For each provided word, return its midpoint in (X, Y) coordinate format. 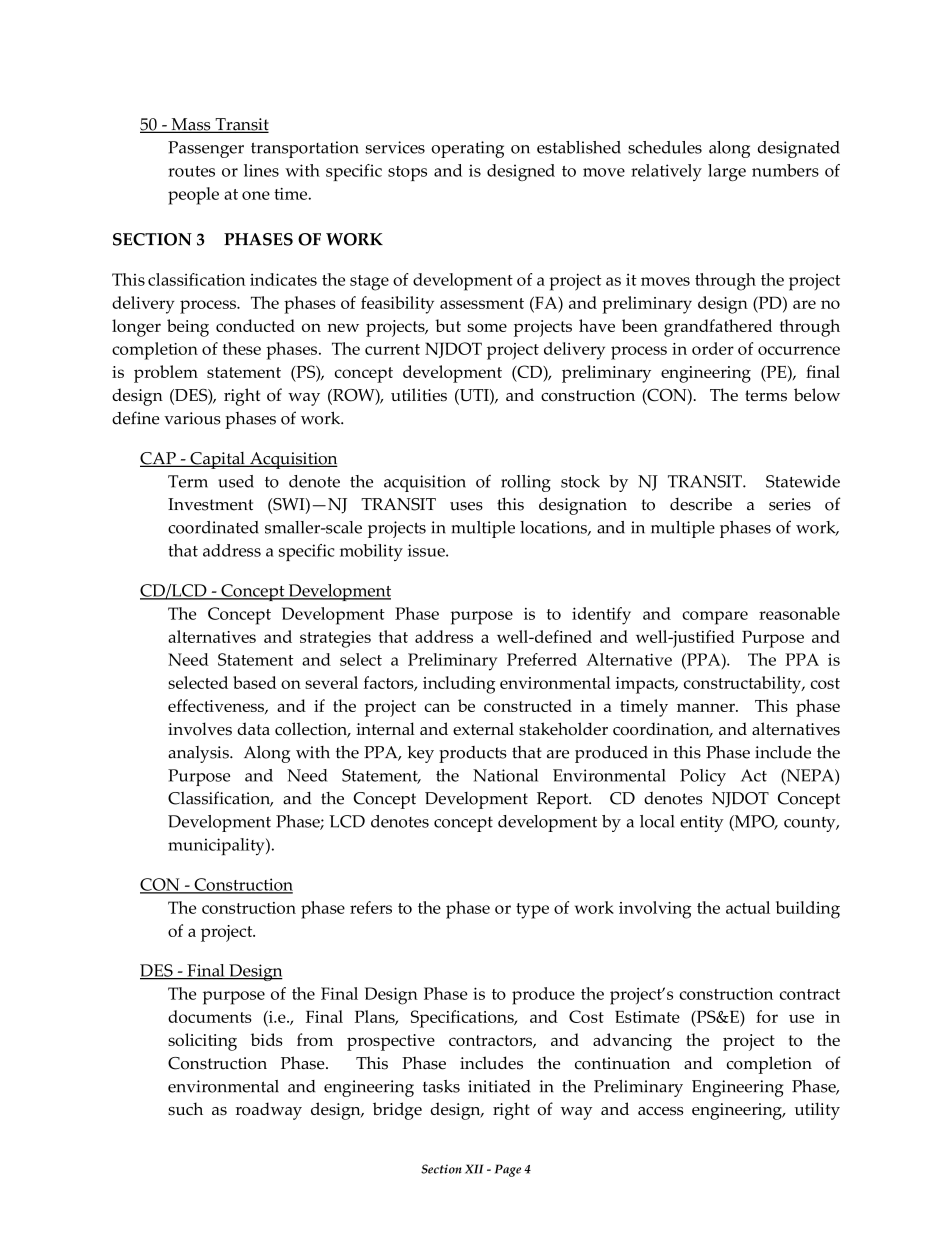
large (727, 172)
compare (715, 618)
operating (467, 149)
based (255, 682)
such (185, 1109)
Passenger (206, 149)
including (459, 685)
